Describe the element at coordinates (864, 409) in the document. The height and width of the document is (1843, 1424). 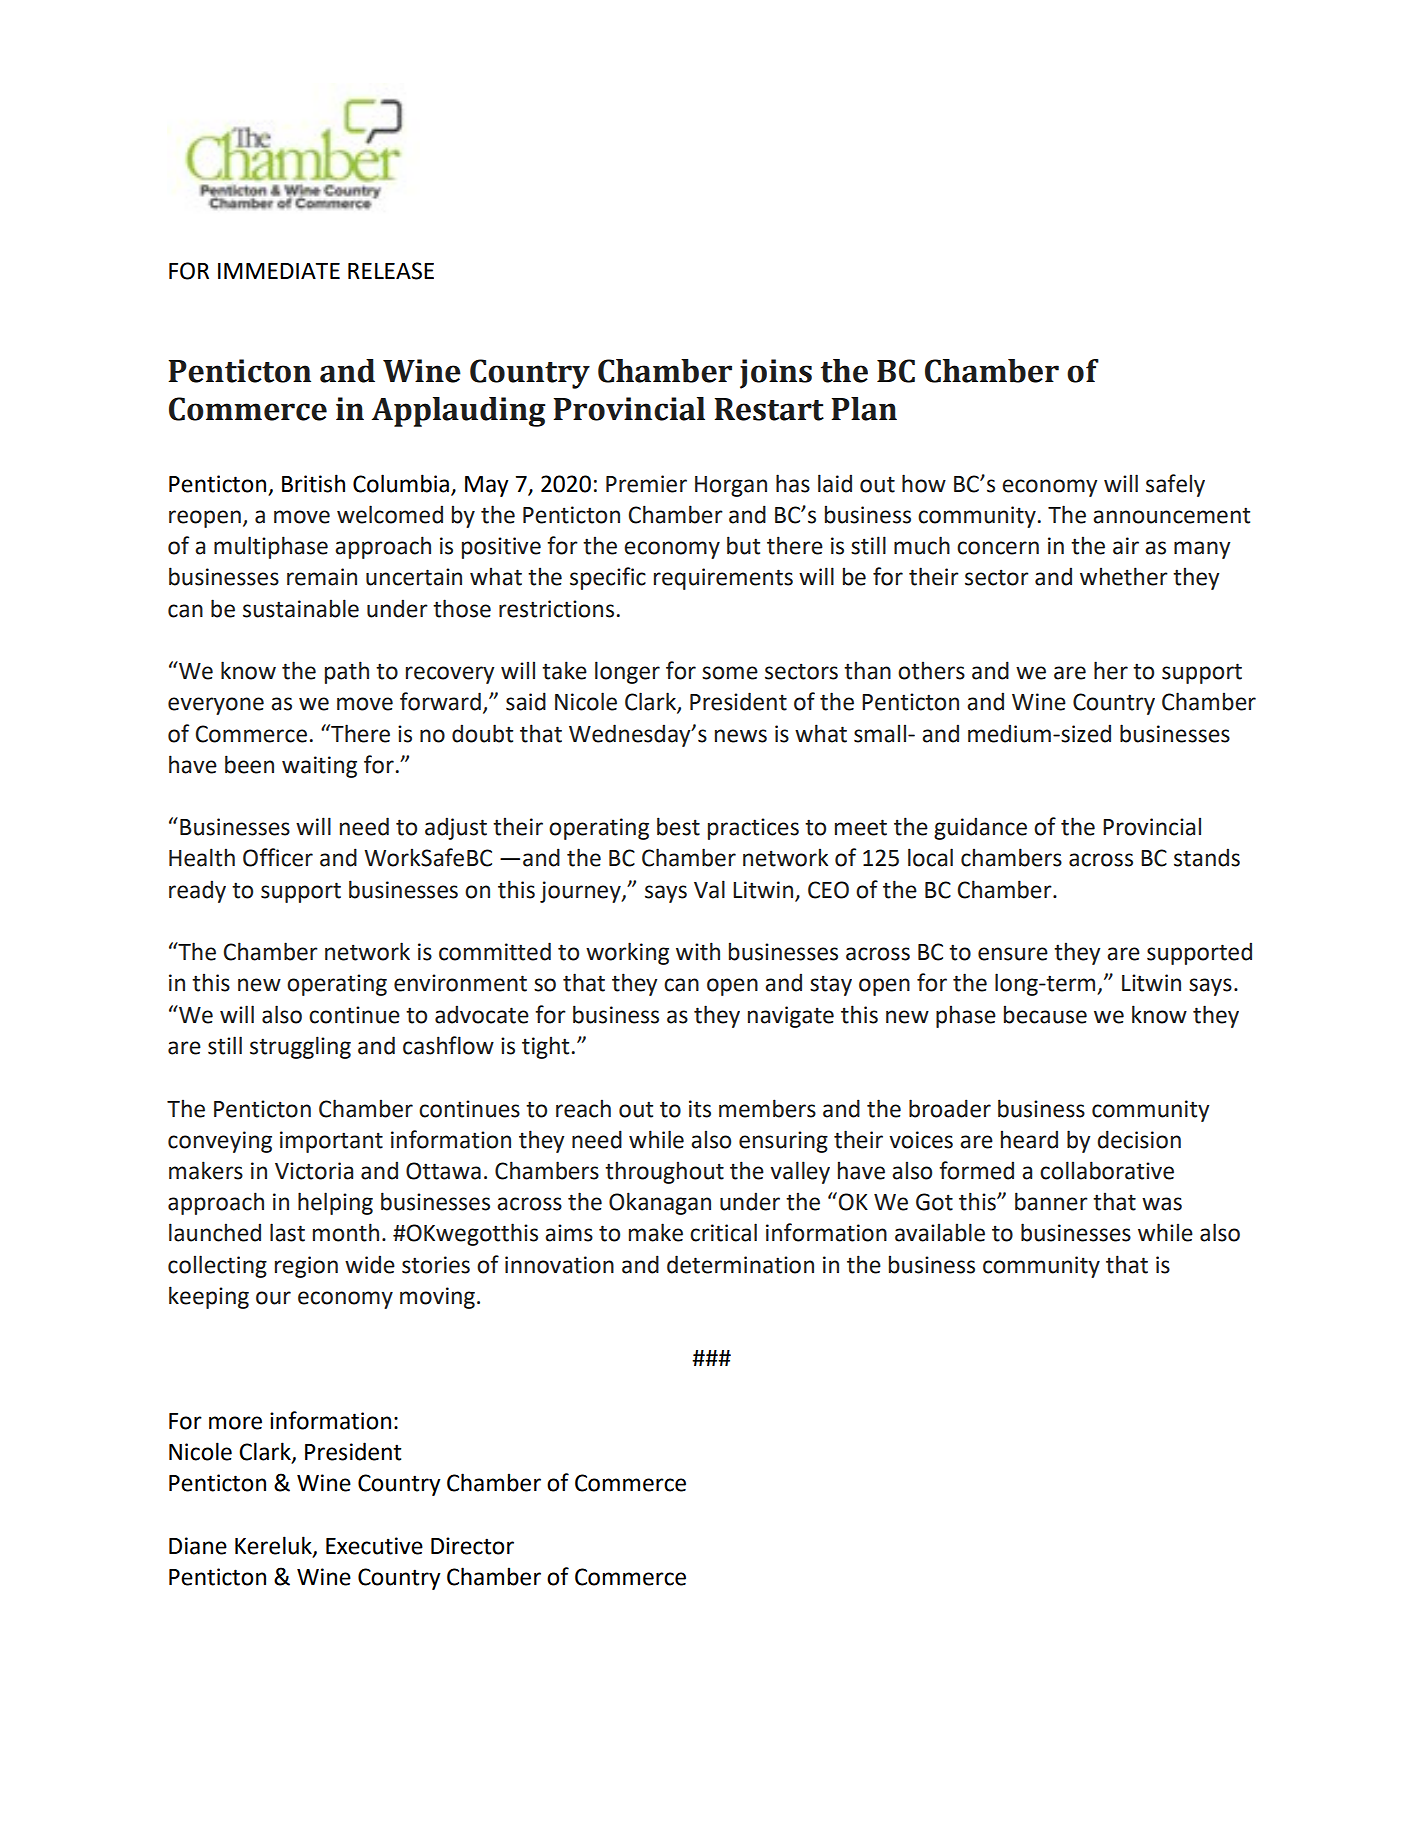
I see `Plan` at that location.
